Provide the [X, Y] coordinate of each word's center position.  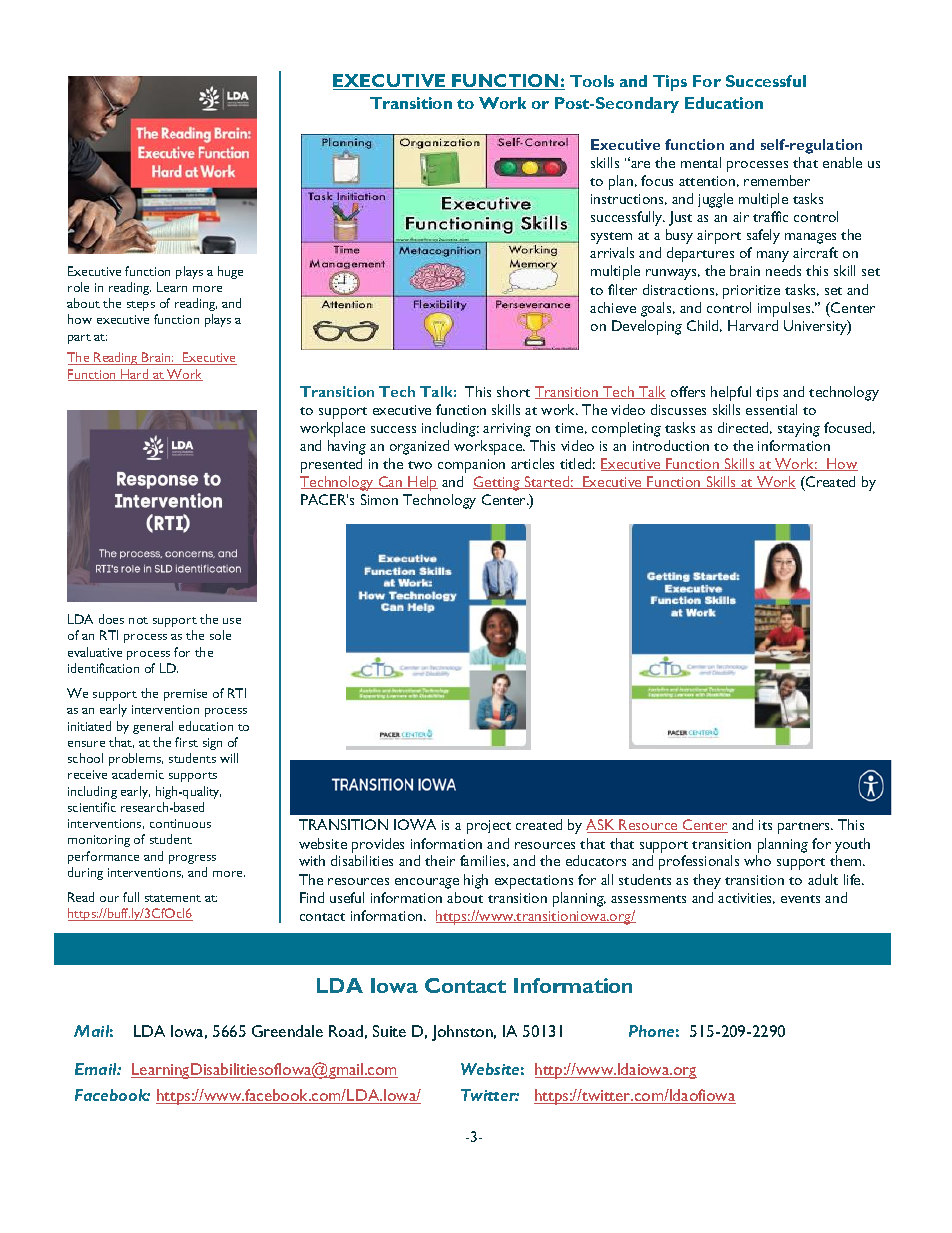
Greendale [287, 1031]
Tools [592, 81]
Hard [135, 375]
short [513, 391]
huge [230, 272]
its [765, 825]
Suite [389, 1031]
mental [701, 162]
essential [771, 409]
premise [185, 695]
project [489, 827]
